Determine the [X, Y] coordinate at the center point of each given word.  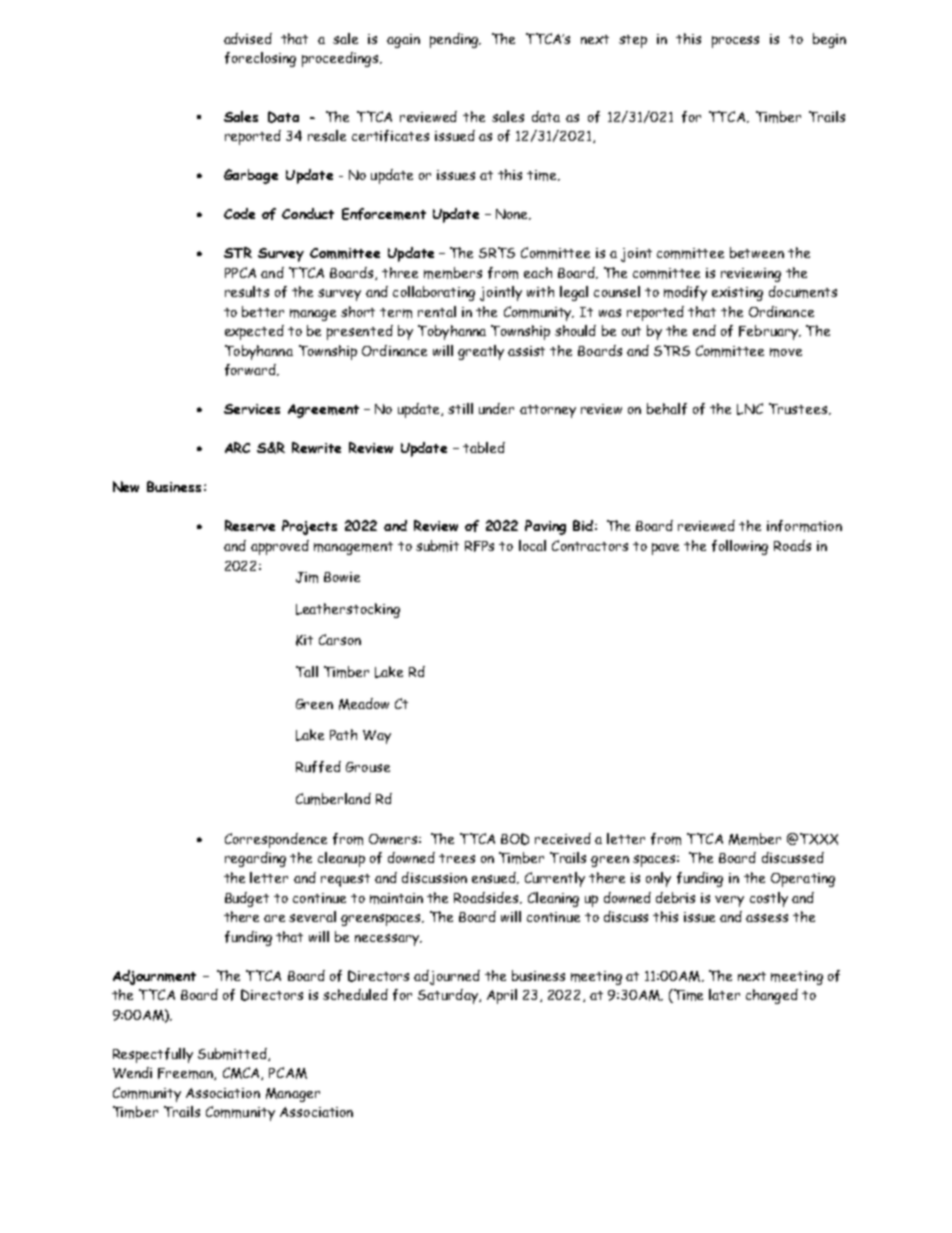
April [502, 996]
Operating [803, 880]
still [460, 408]
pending [455, 40]
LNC [750, 409]
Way [377, 737]
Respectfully [153, 1055]
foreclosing [260, 59]
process [735, 42]
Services [252, 409]
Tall [307, 671]
